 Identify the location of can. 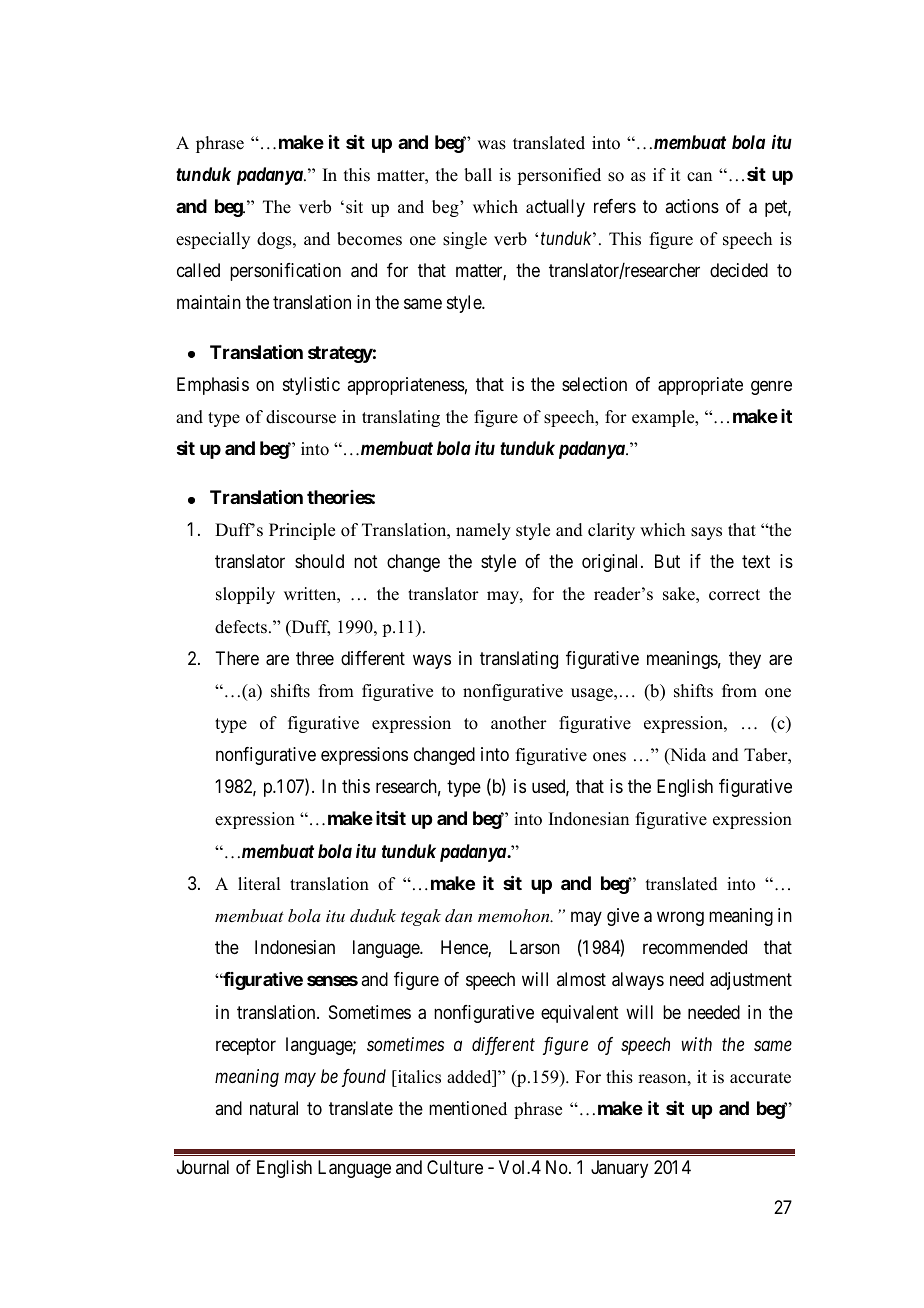
(699, 177).
